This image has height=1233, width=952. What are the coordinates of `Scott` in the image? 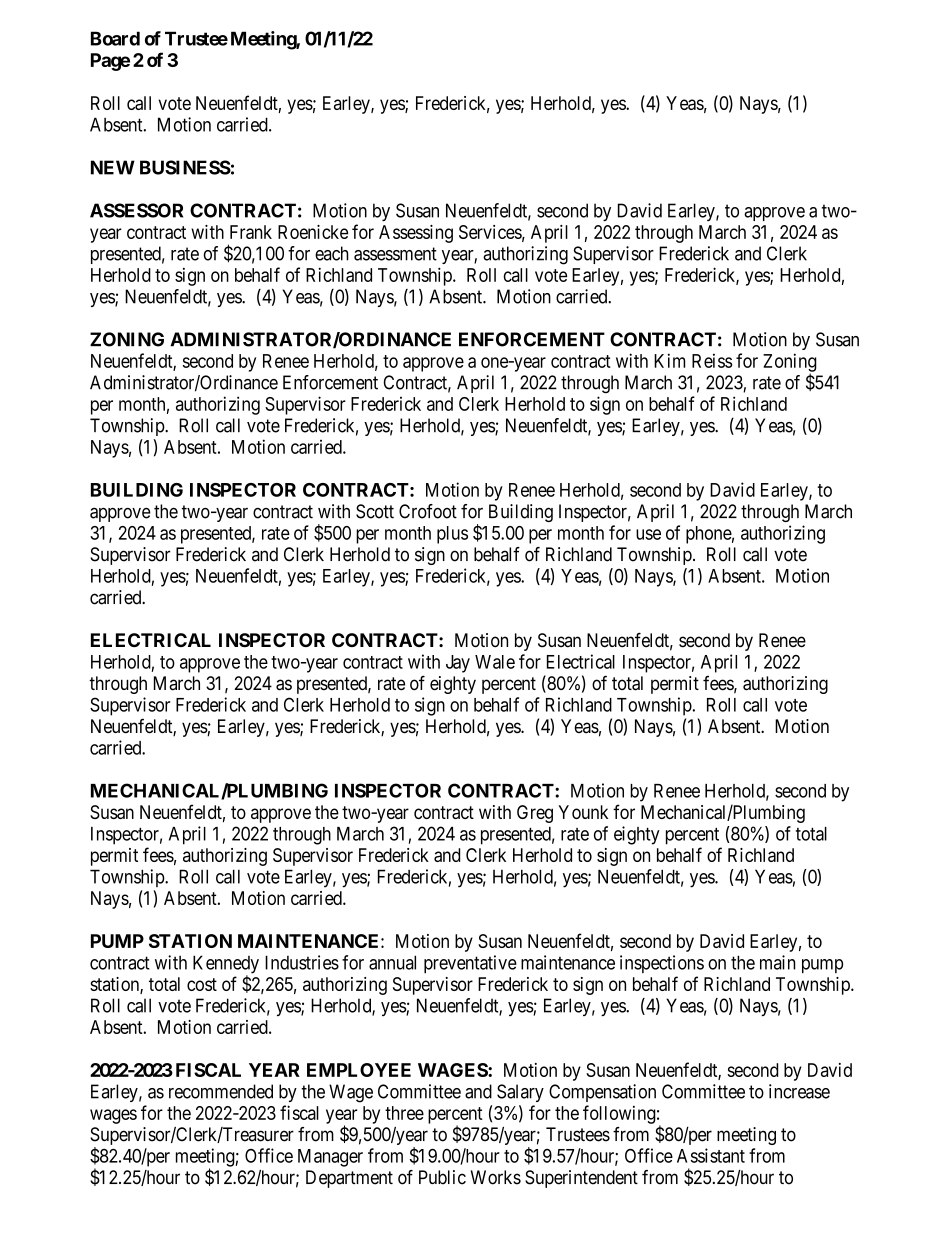 It's located at (375, 511).
